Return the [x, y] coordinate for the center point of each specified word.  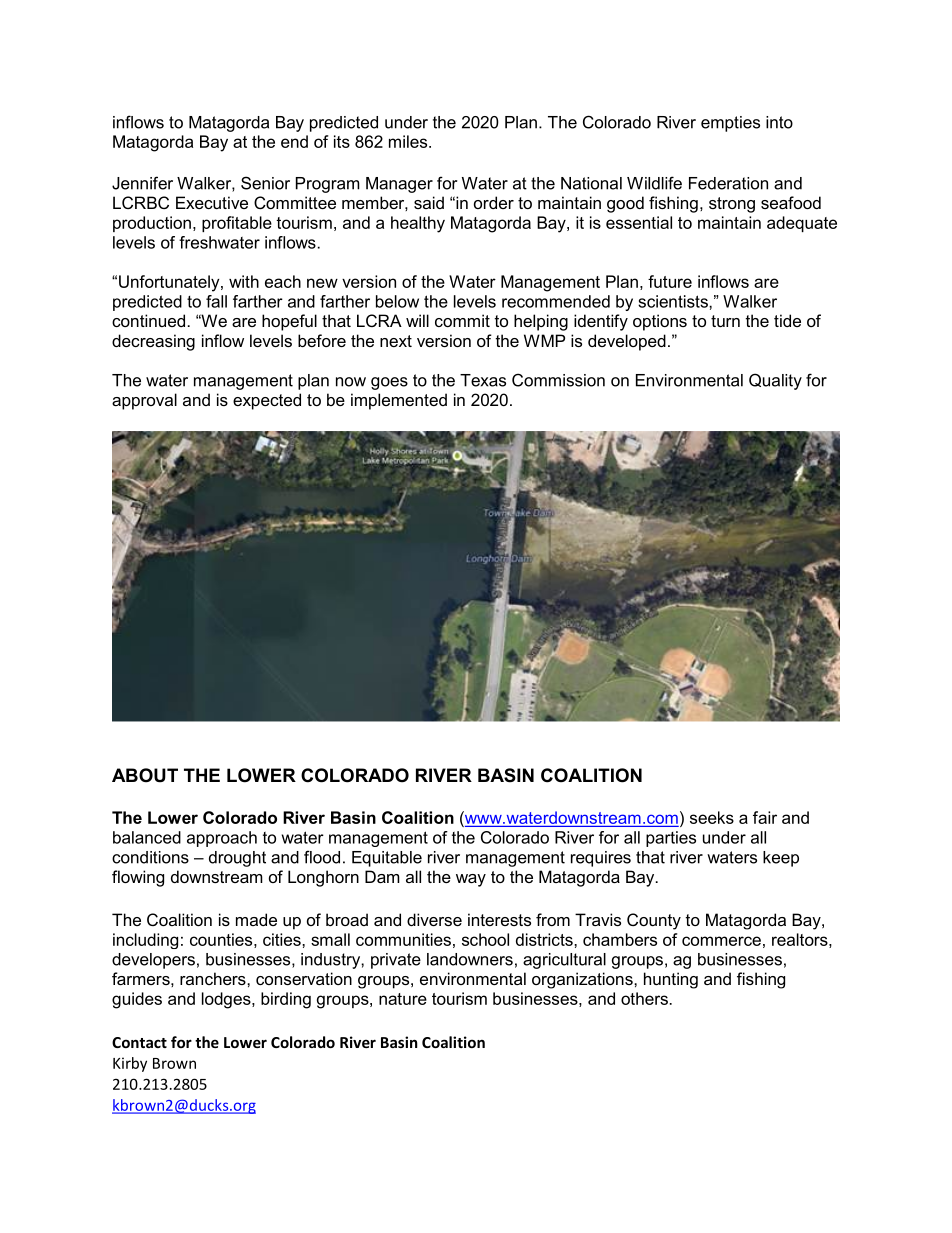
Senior [265, 183]
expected [267, 401]
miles [409, 141]
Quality [775, 381]
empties [730, 124]
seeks [712, 817]
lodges [227, 1000]
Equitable [387, 859]
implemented [399, 401]
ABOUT [145, 775]
